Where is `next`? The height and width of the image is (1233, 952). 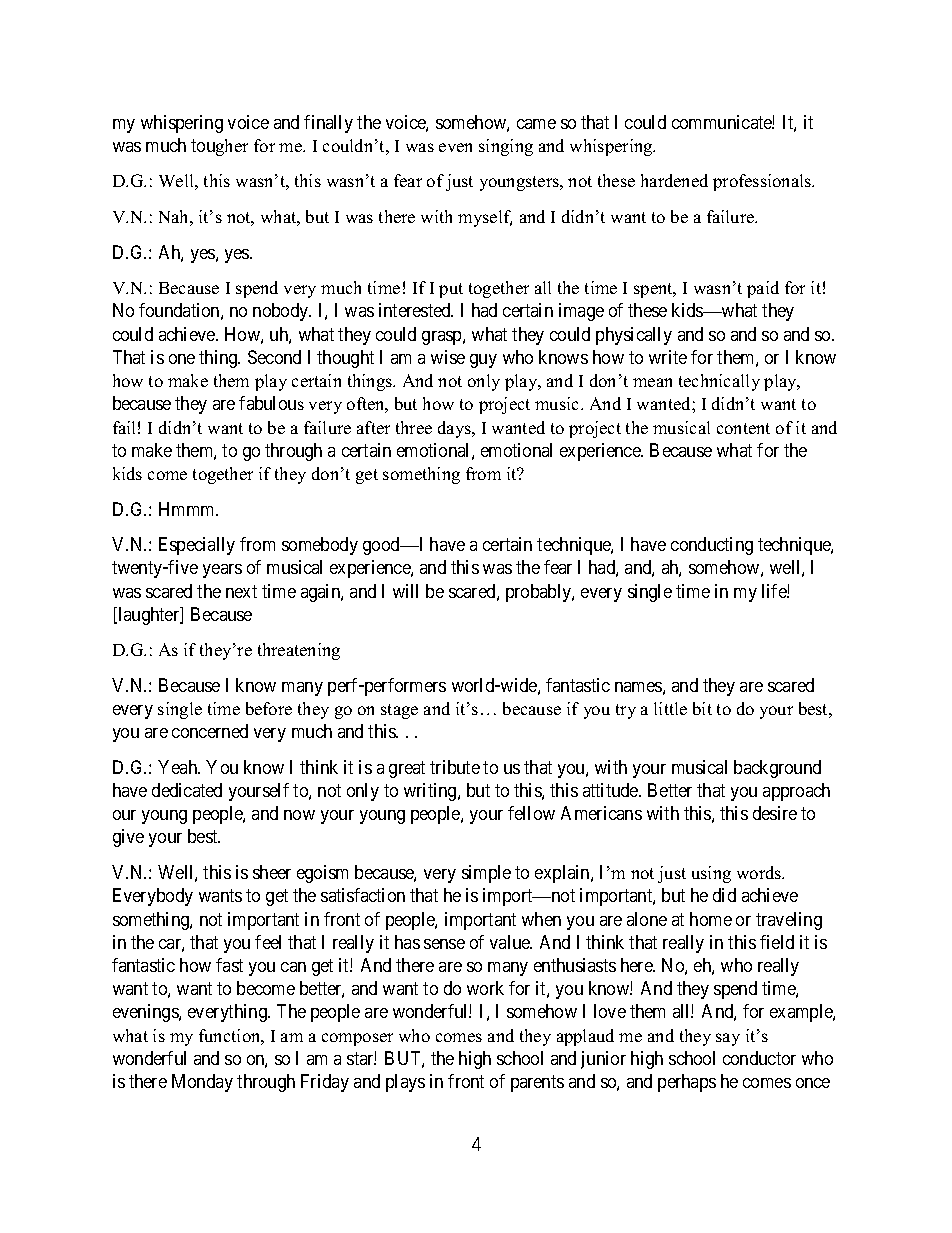
next is located at coordinates (241, 591).
